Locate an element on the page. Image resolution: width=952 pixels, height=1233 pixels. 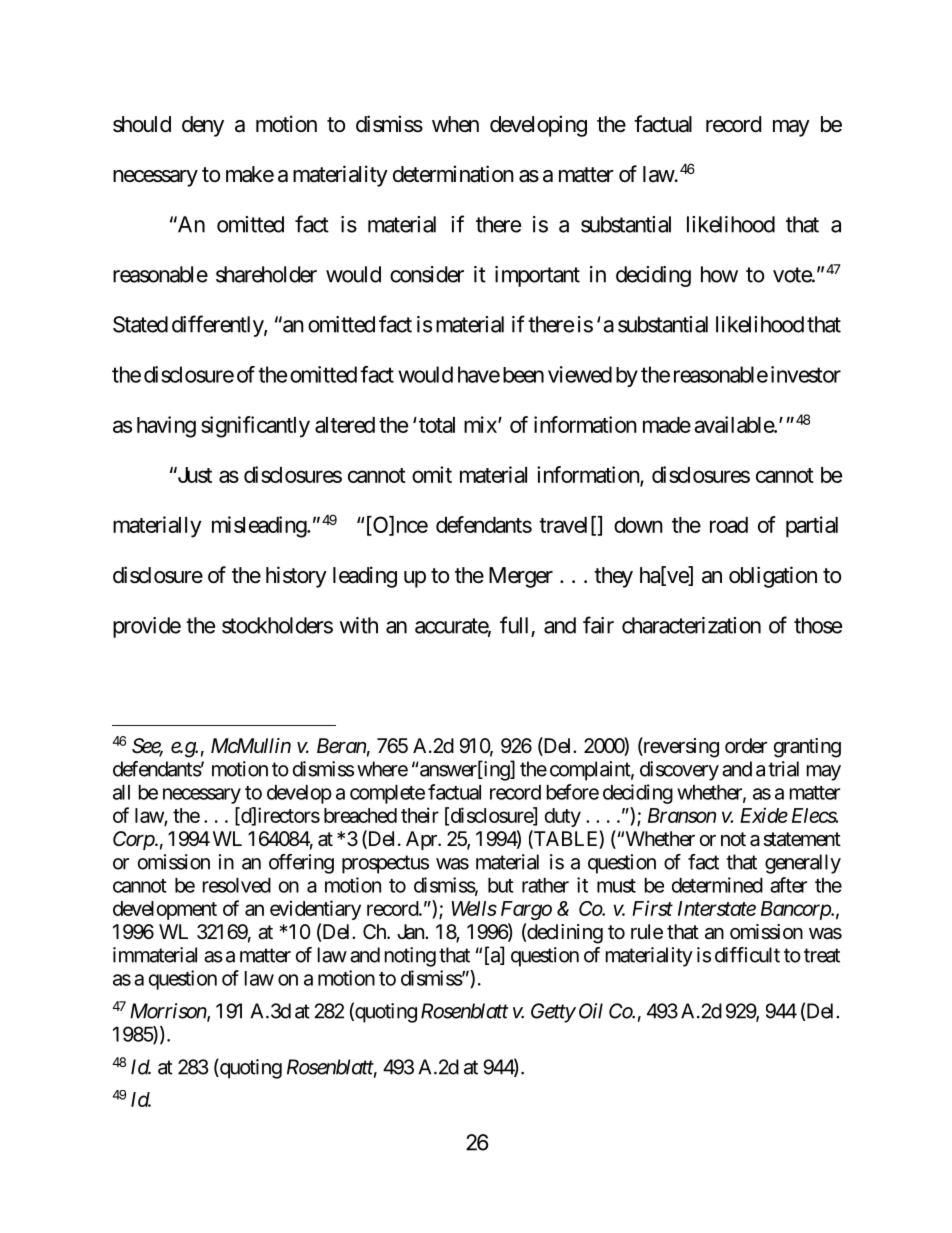
breached is located at coordinates (360, 815).
